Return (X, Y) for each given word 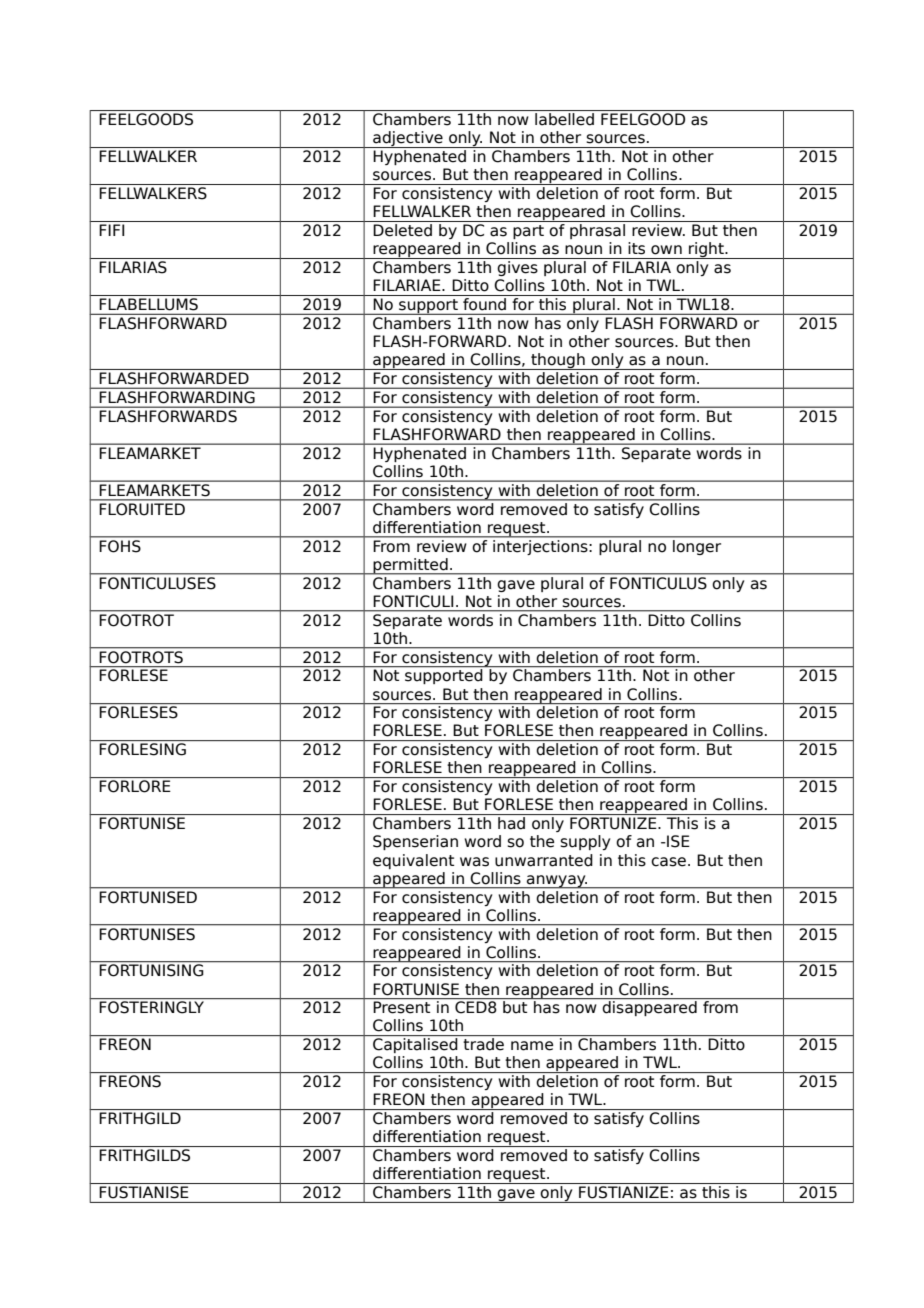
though (558, 361)
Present (402, 1007)
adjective (408, 139)
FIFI (111, 230)
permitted (410, 566)
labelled (564, 119)
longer (697, 546)
